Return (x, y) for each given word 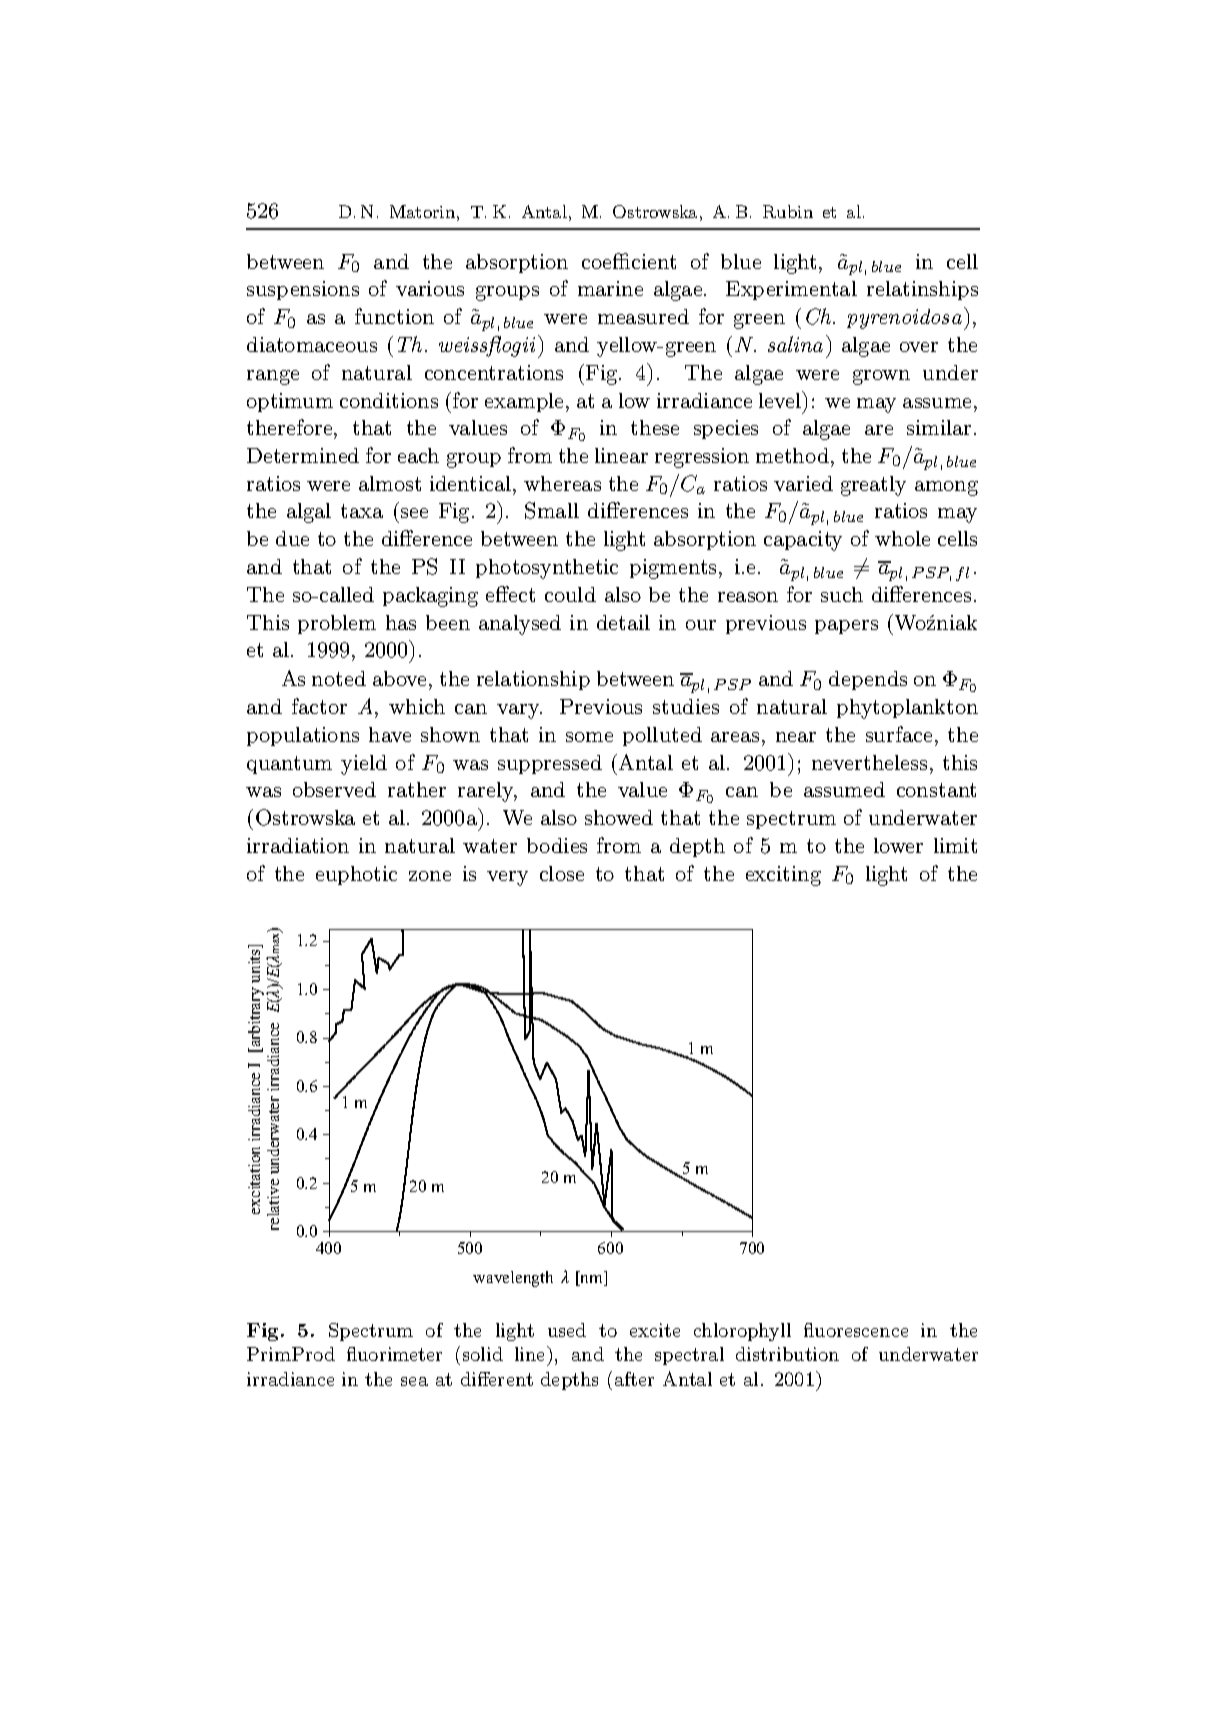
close (562, 873)
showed (619, 817)
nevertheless (869, 762)
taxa (362, 511)
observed (334, 789)
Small (552, 510)
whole (902, 538)
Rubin (788, 211)
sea (414, 1381)
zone (430, 876)
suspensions (303, 290)
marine (610, 288)
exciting (783, 876)
